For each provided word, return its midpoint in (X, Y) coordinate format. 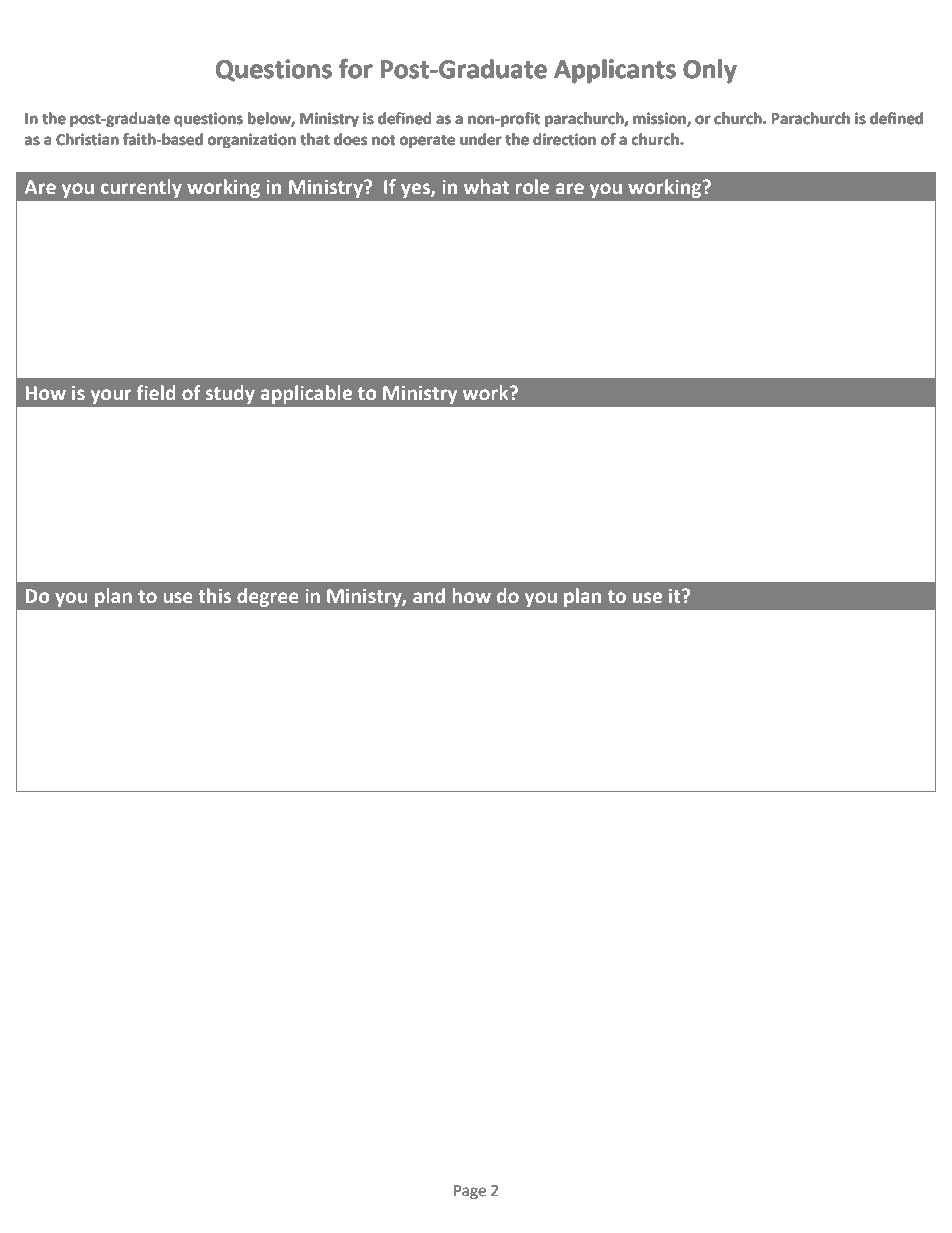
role (532, 186)
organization (252, 141)
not (384, 140)
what (486, 186)
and (429, 595)
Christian (87, 139)
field (156, 392)
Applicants (615, 71)
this (214, 595)
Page (470, 1192)
